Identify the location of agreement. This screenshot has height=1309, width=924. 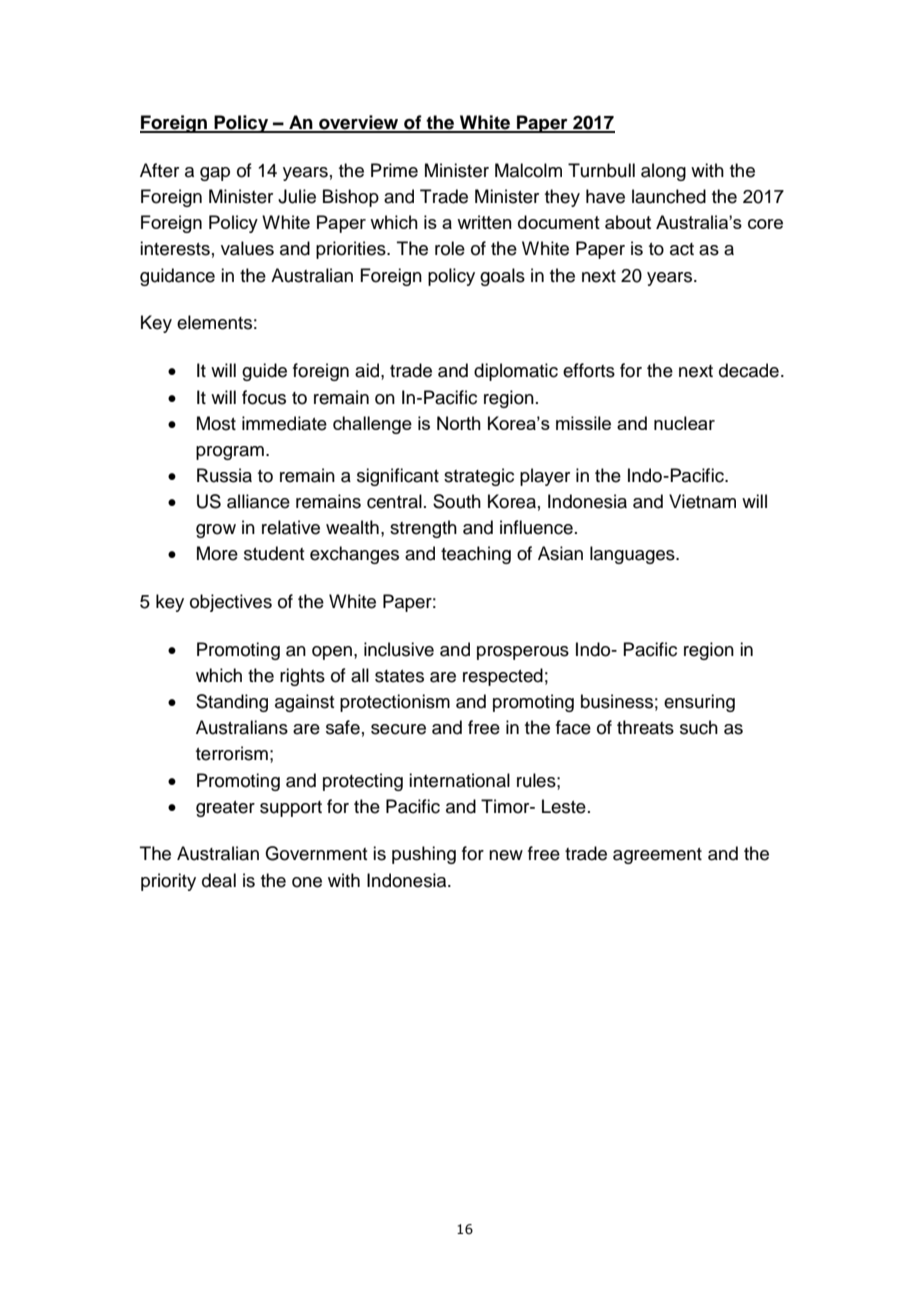
(657, 856).
